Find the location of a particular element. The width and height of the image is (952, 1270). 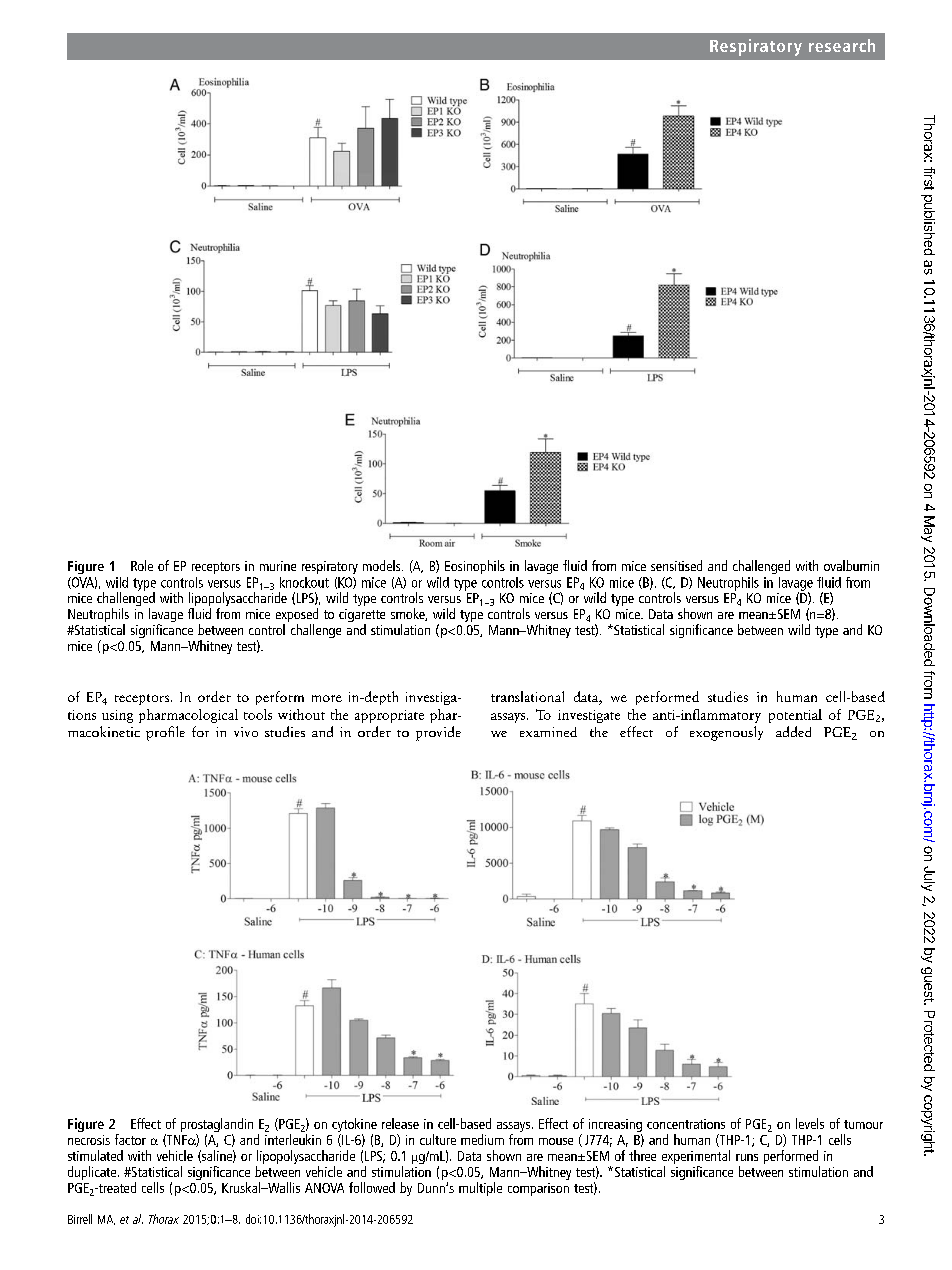

Role is located at coordinates (142, 565).
